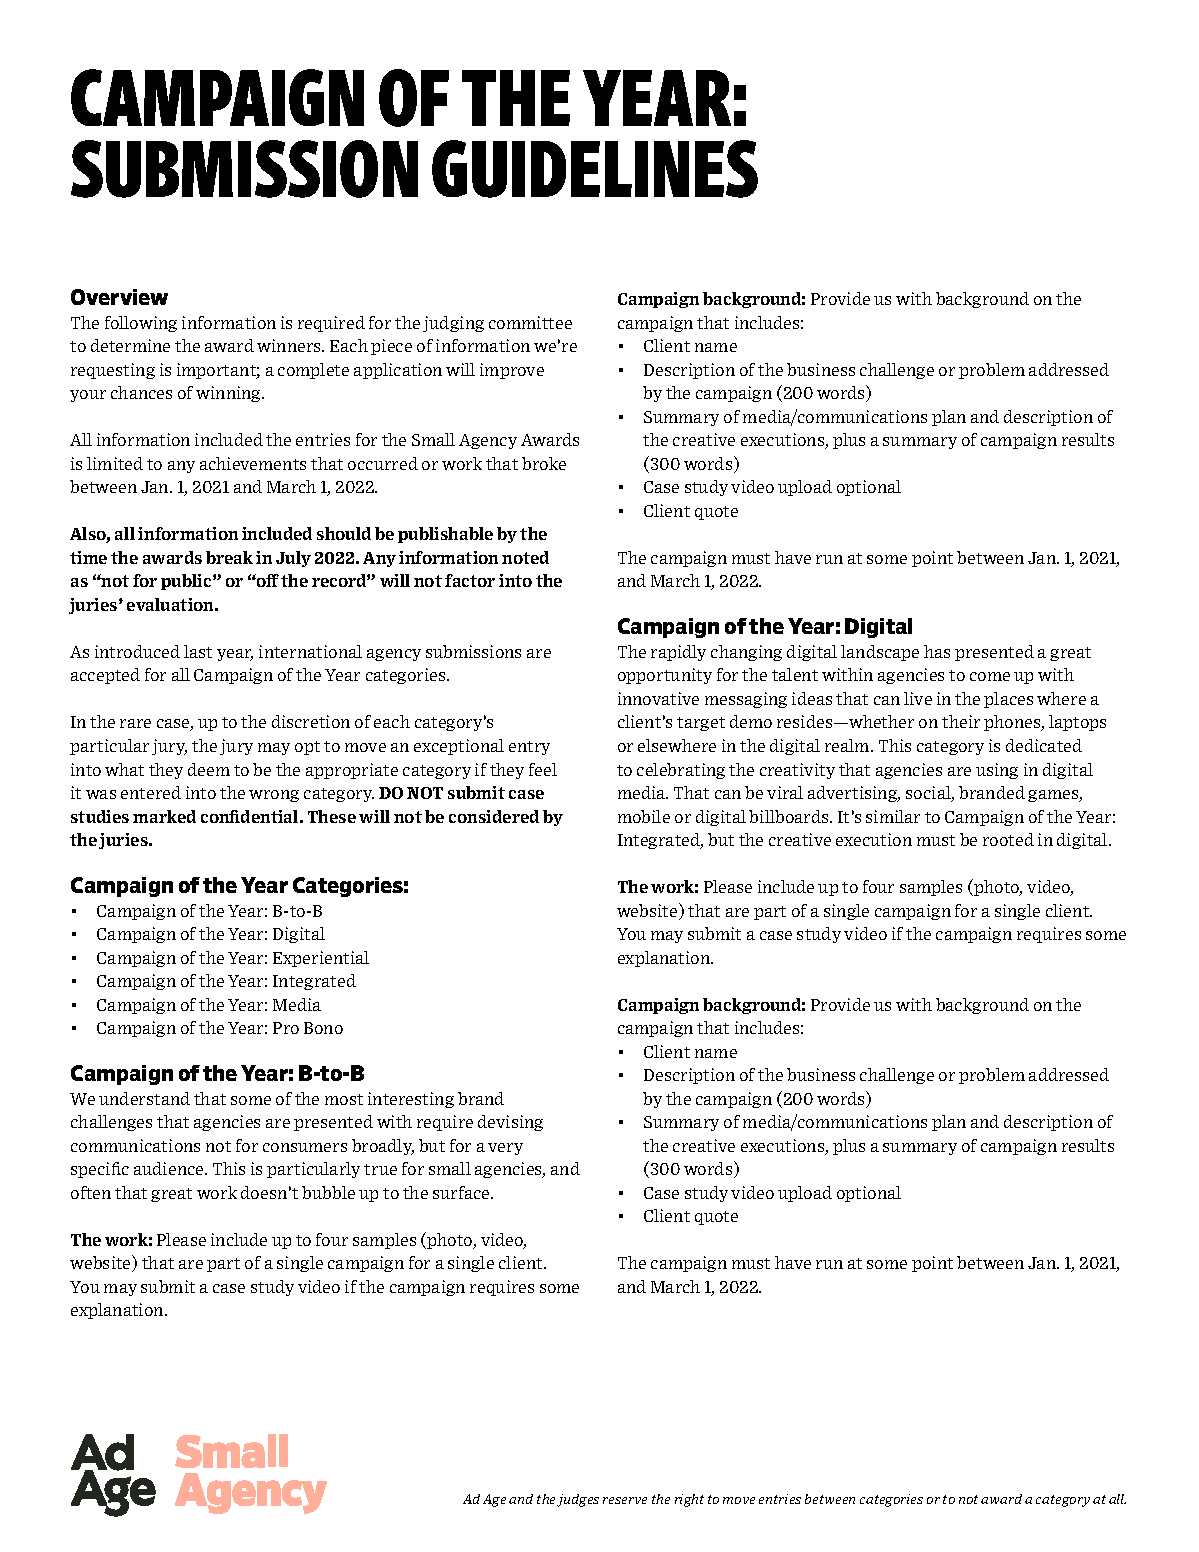  Describe the element at coordinates (530, 322) in the screenshot. I see `committee` at that location.
